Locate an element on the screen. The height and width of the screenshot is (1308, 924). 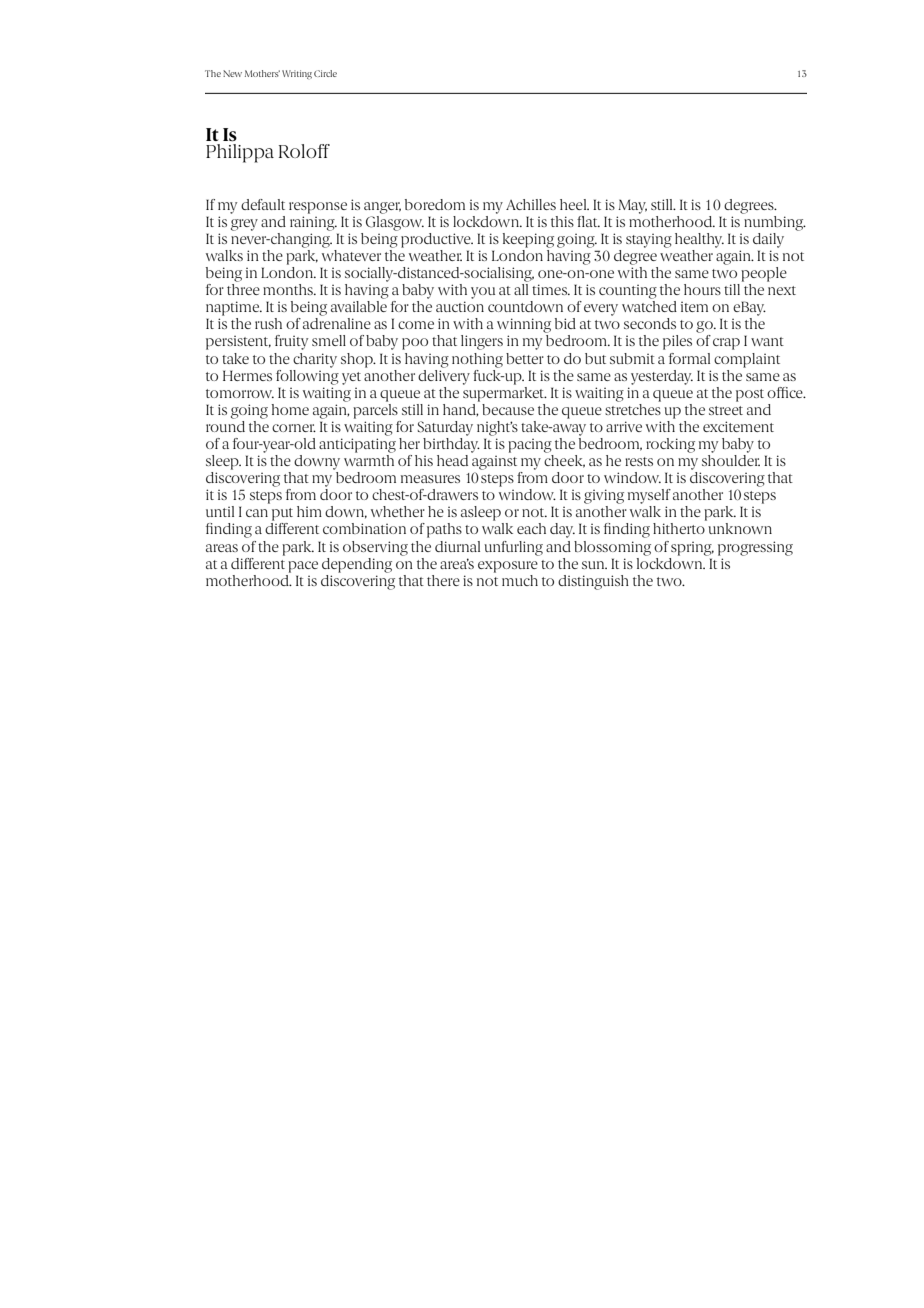
following is located at coordinates (307, 376).
